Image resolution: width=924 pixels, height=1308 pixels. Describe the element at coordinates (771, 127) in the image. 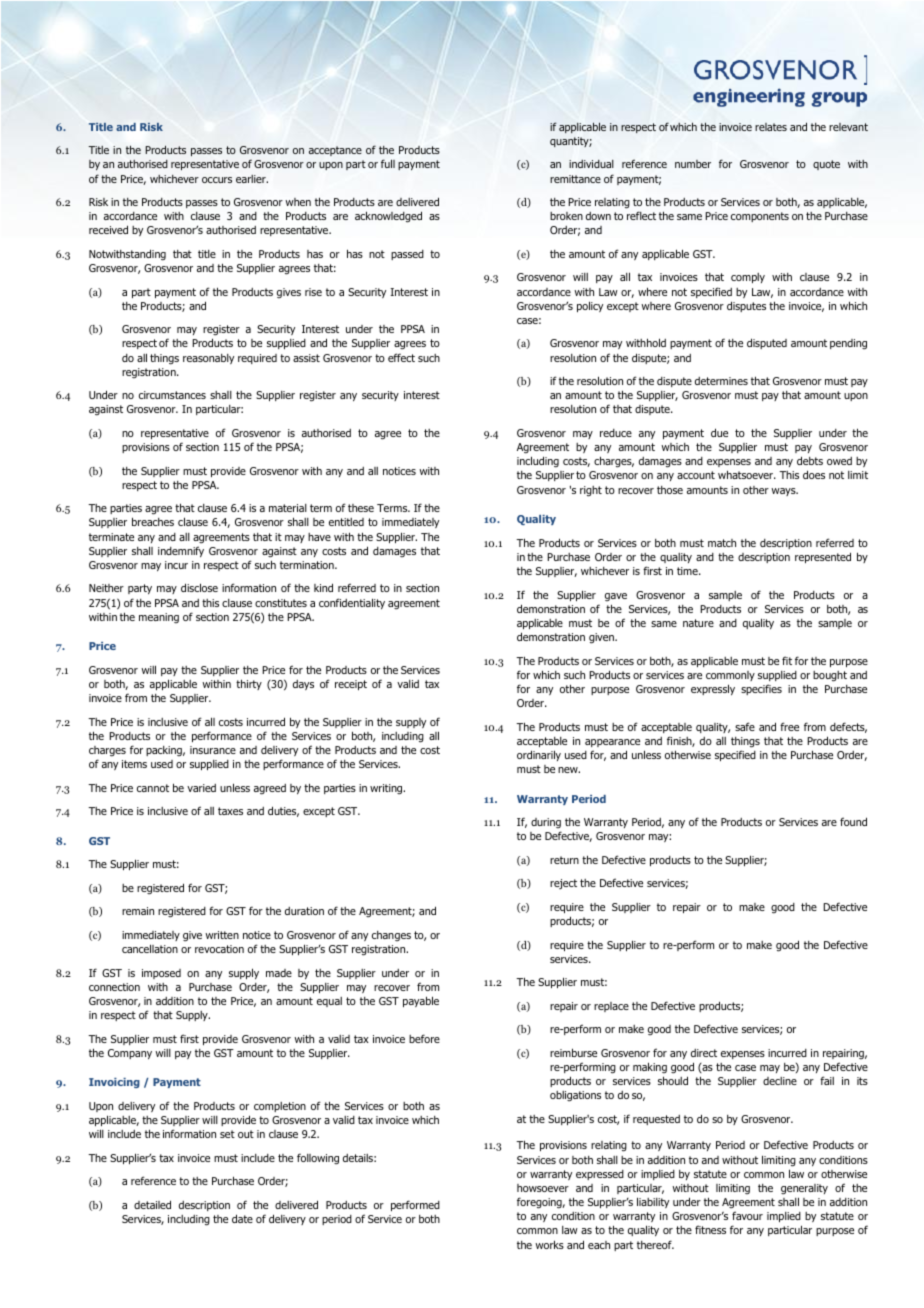

I see `relates` at that location.
